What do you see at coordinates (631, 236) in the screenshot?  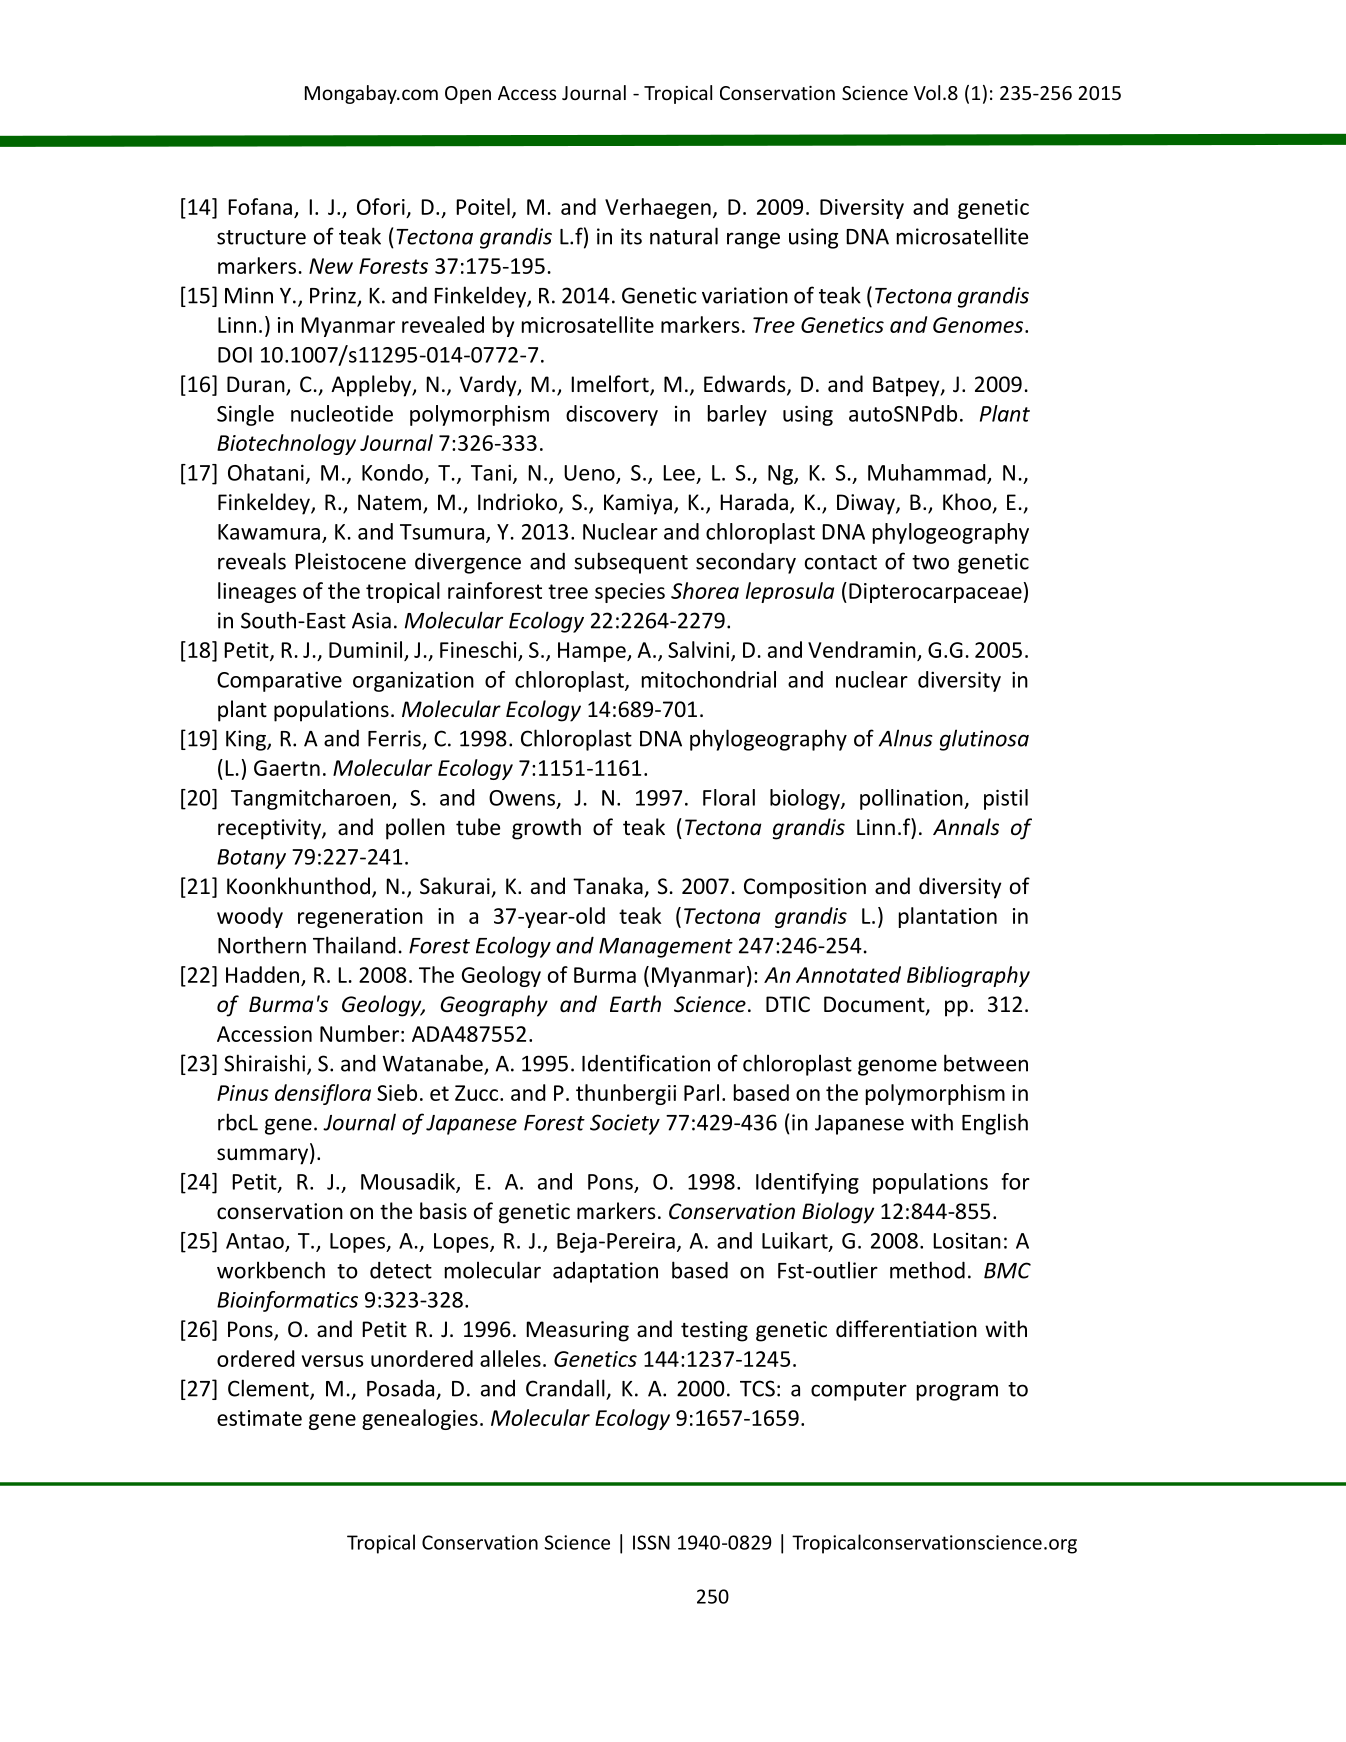 I see `its` at bounding box center [631, 236].
